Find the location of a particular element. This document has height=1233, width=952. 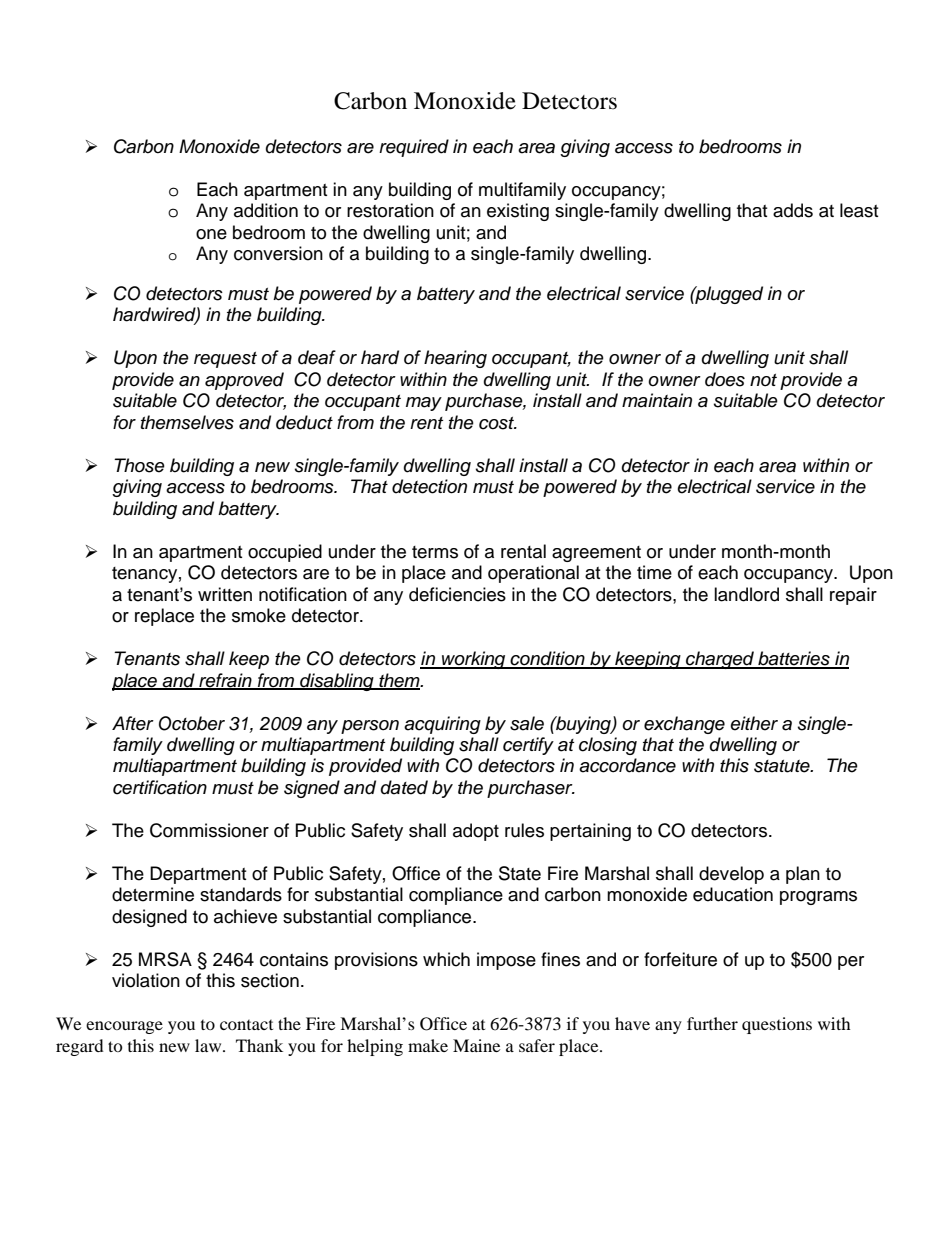

Maine is located at coordinates (476, 1045).
